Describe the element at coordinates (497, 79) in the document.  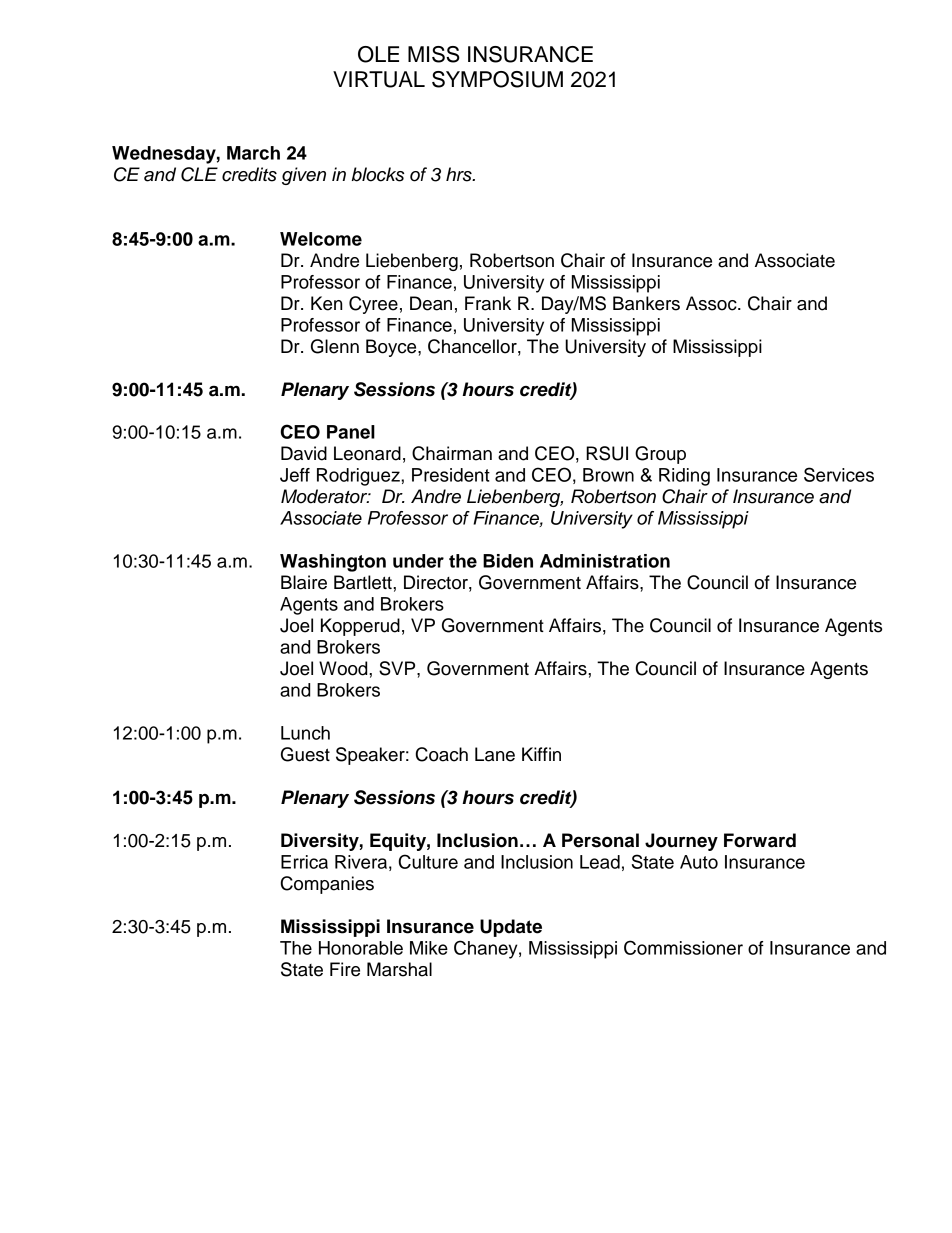
I see `SYMPOSIUM` at that location.
